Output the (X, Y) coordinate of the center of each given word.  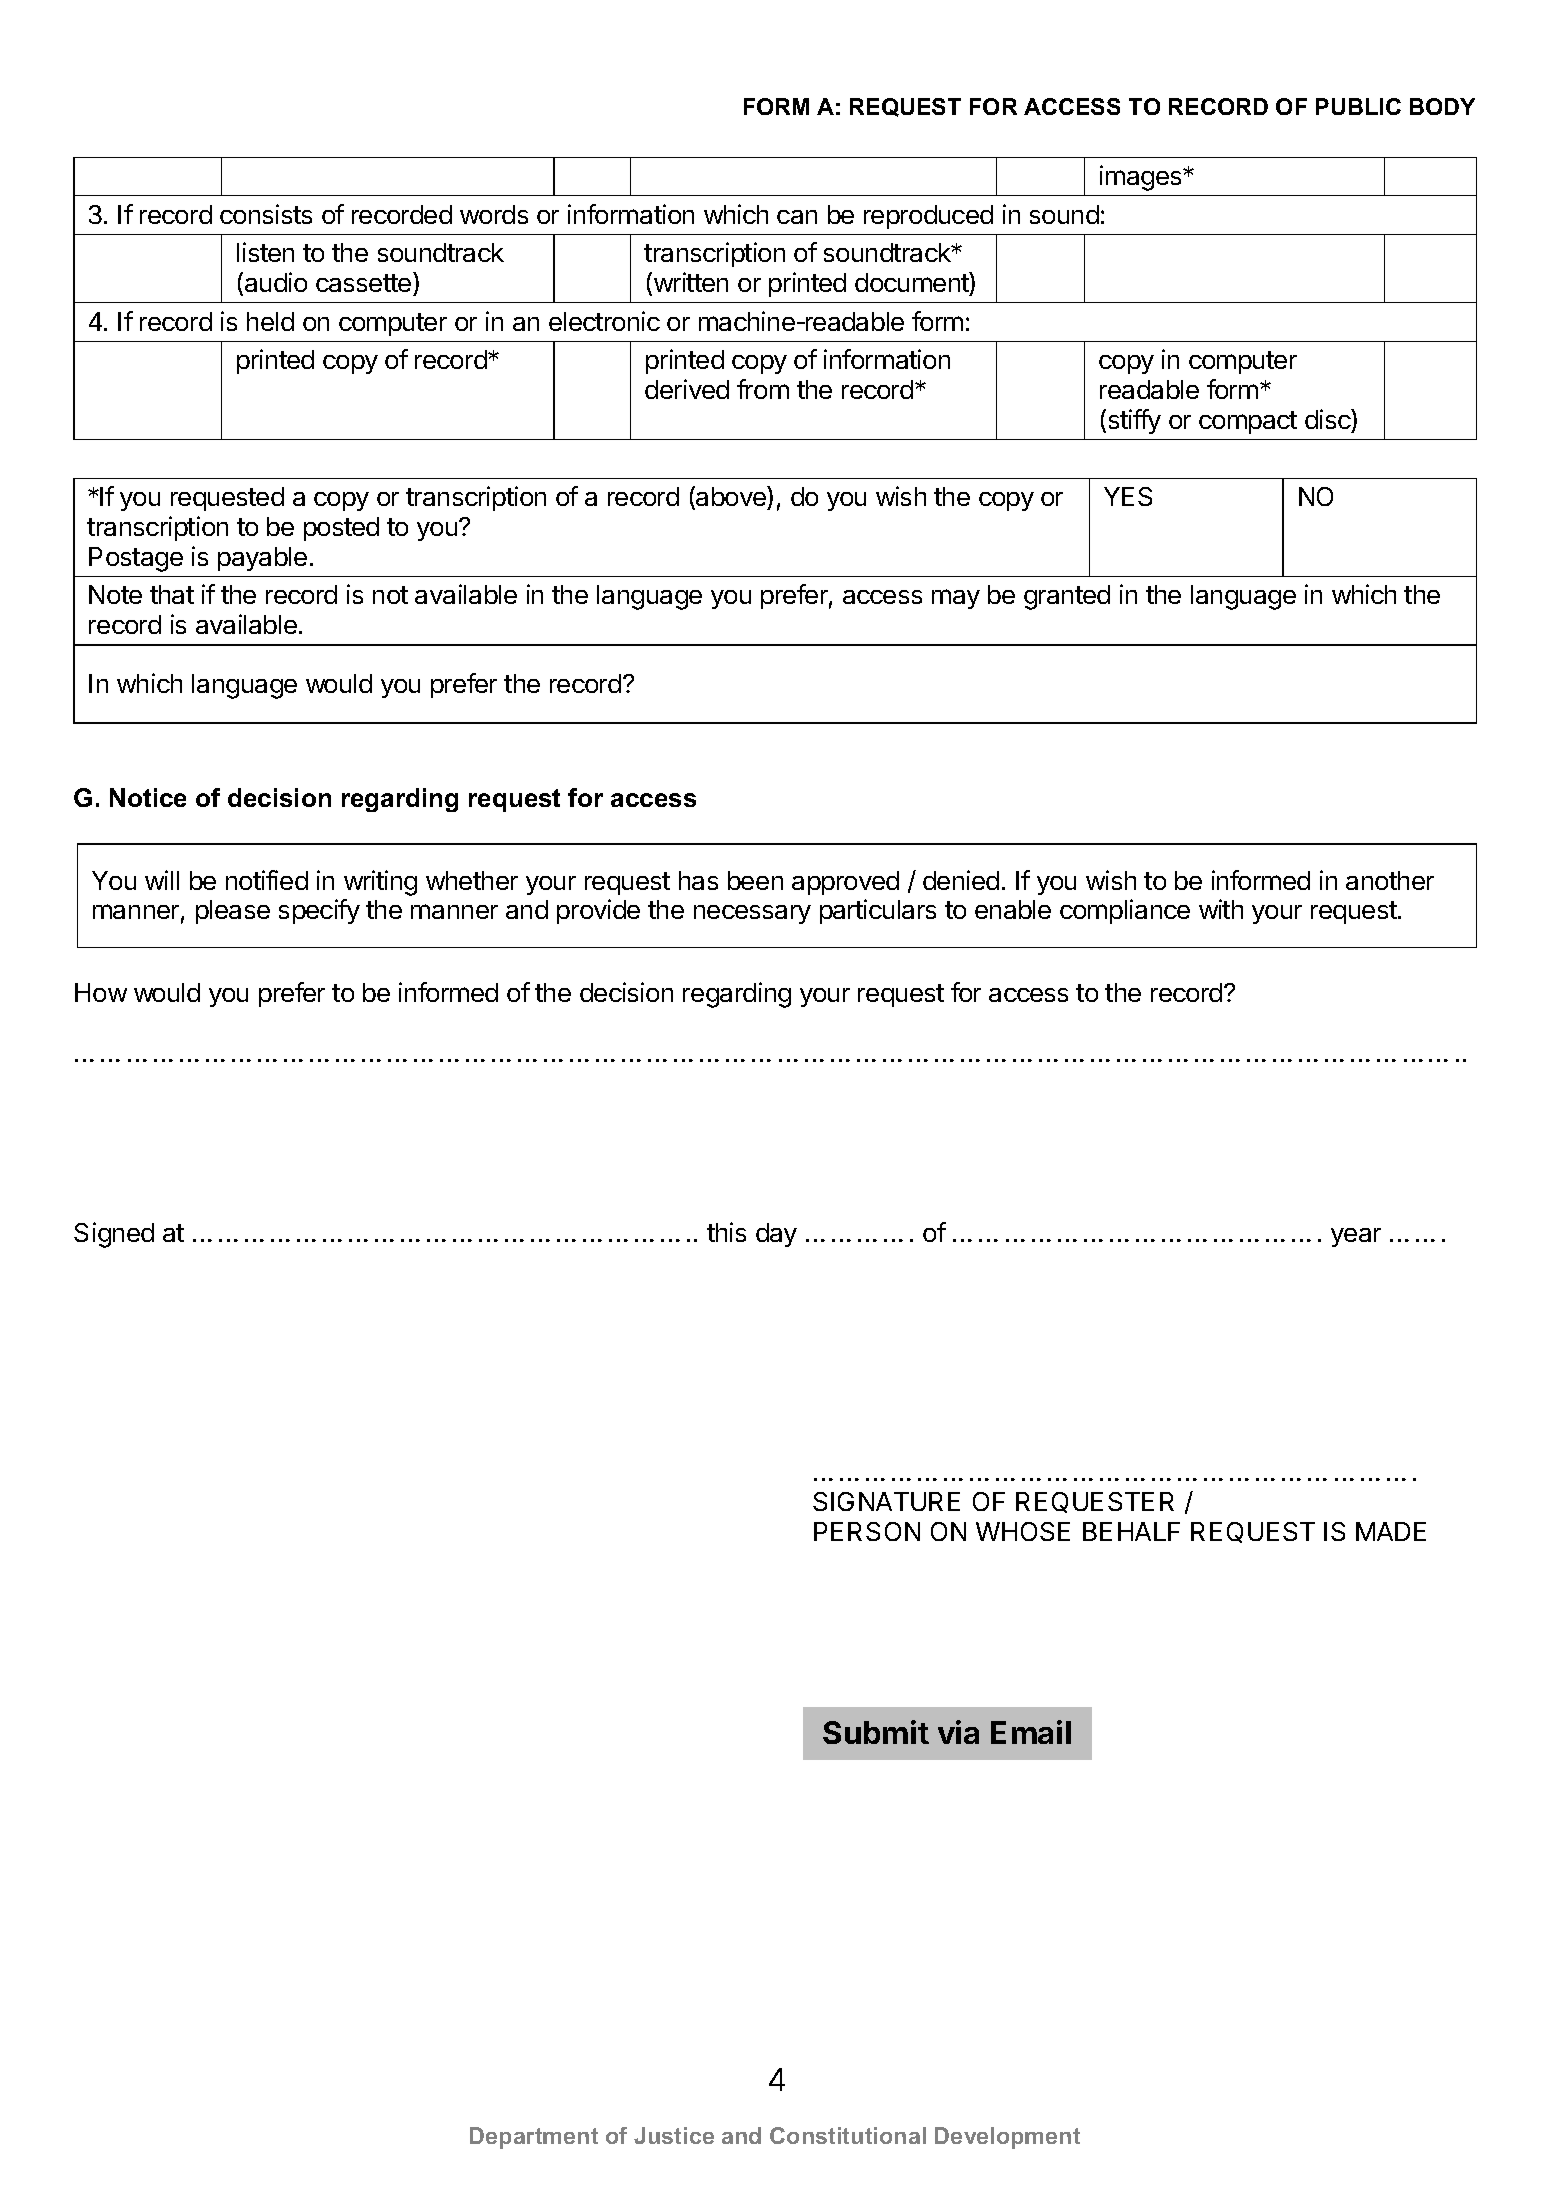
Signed (114, 1235)
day (776, 1235)
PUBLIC (1358, 106)
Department (534, 2138)
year (1356, 1237)
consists (266, 214)
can (797, 217)
